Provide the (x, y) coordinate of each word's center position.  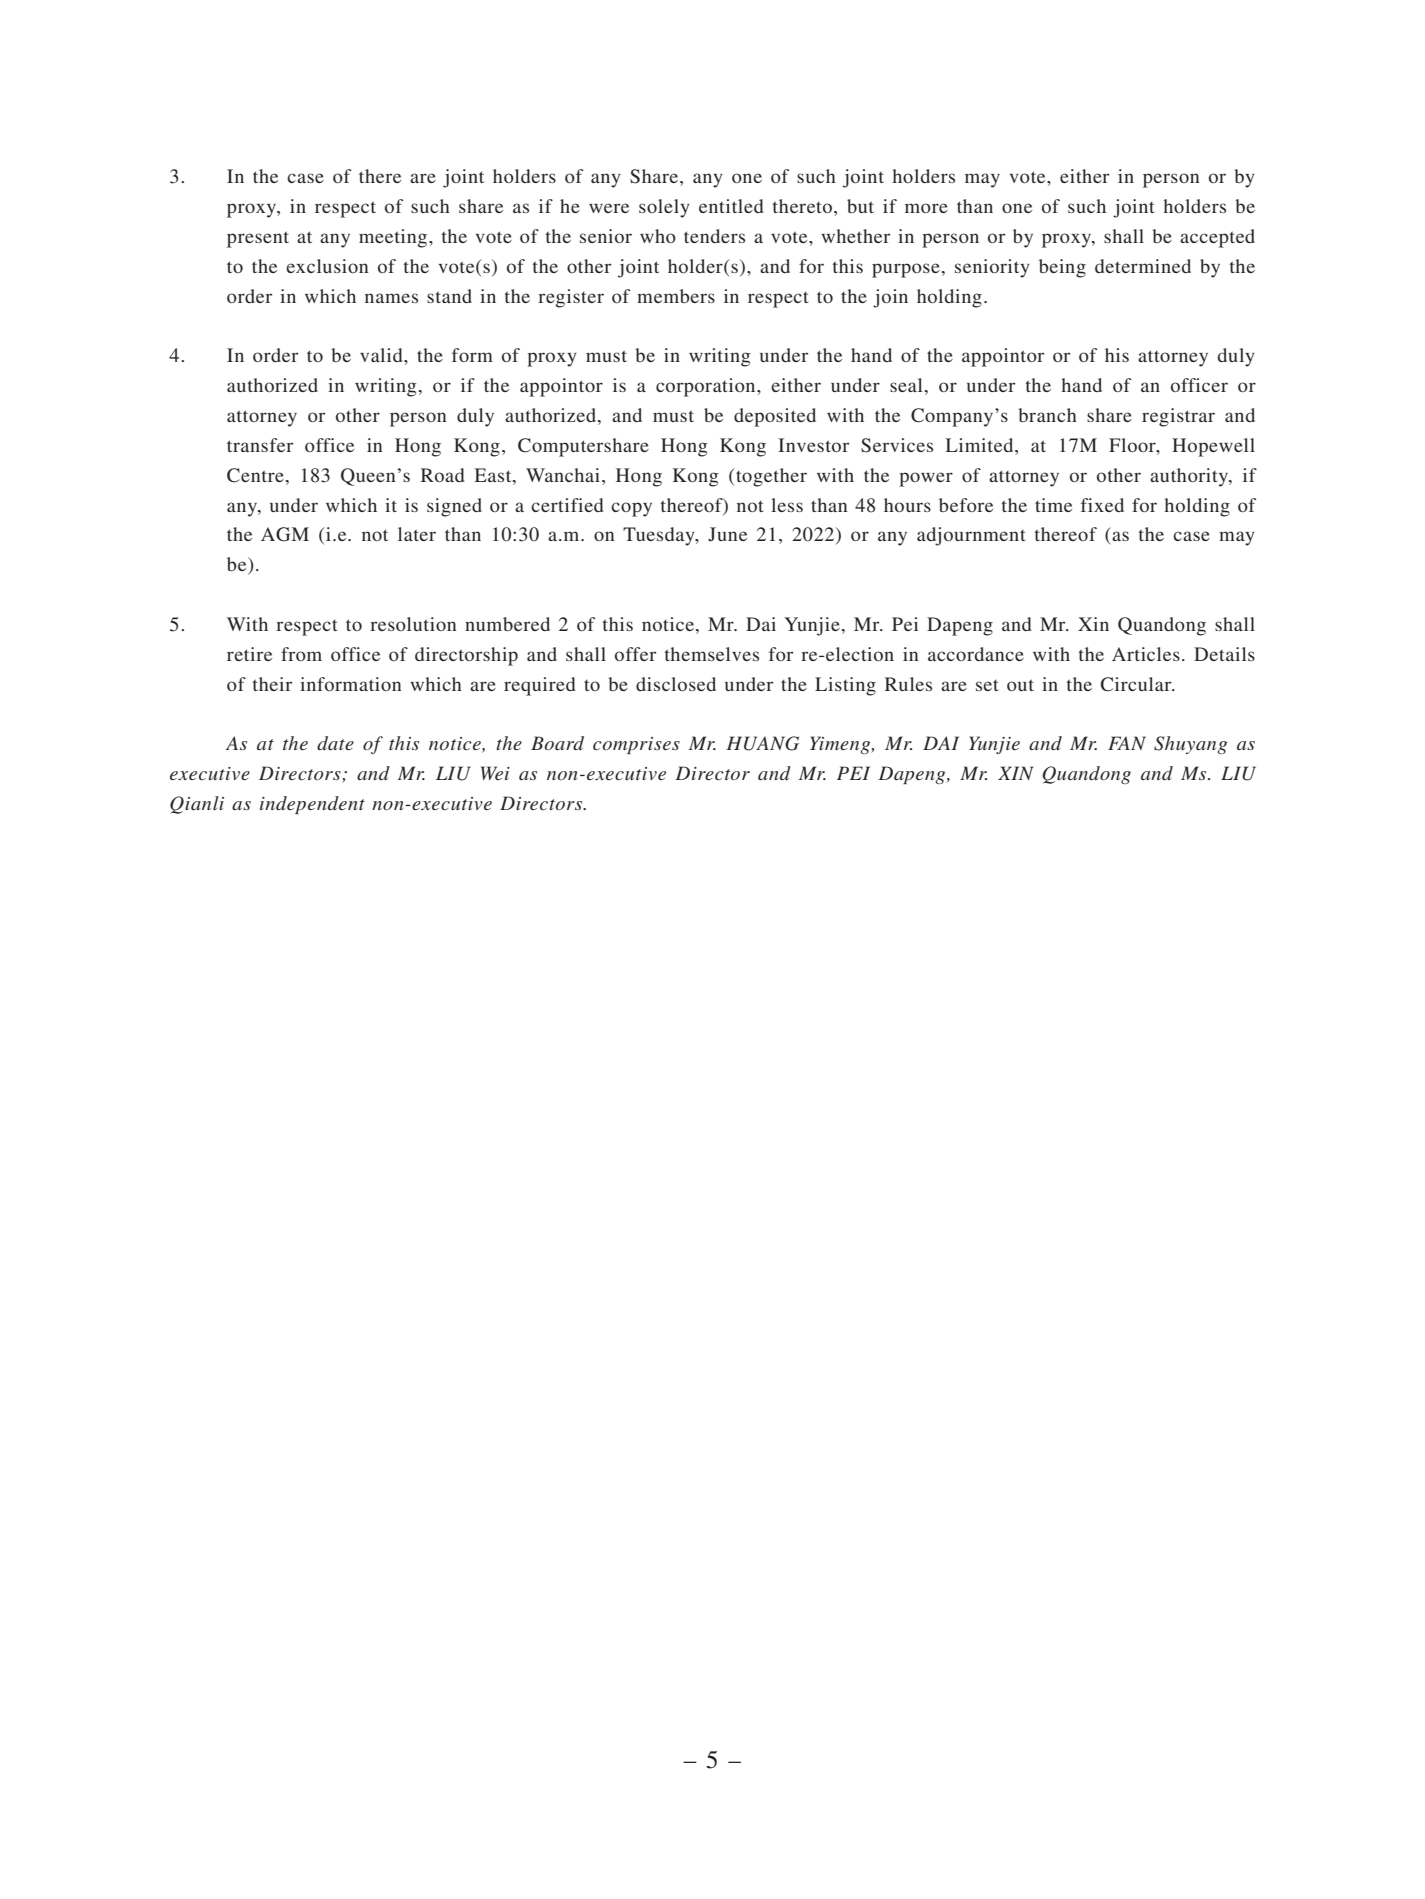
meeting (394, 238)
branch (1047, 415)
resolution (413, 624)
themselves (712, 654)
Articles (1146, 654)
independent (312, 805)
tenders (714, 236)
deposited (775, 417)
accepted (1217, 238)
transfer (260, 445)
